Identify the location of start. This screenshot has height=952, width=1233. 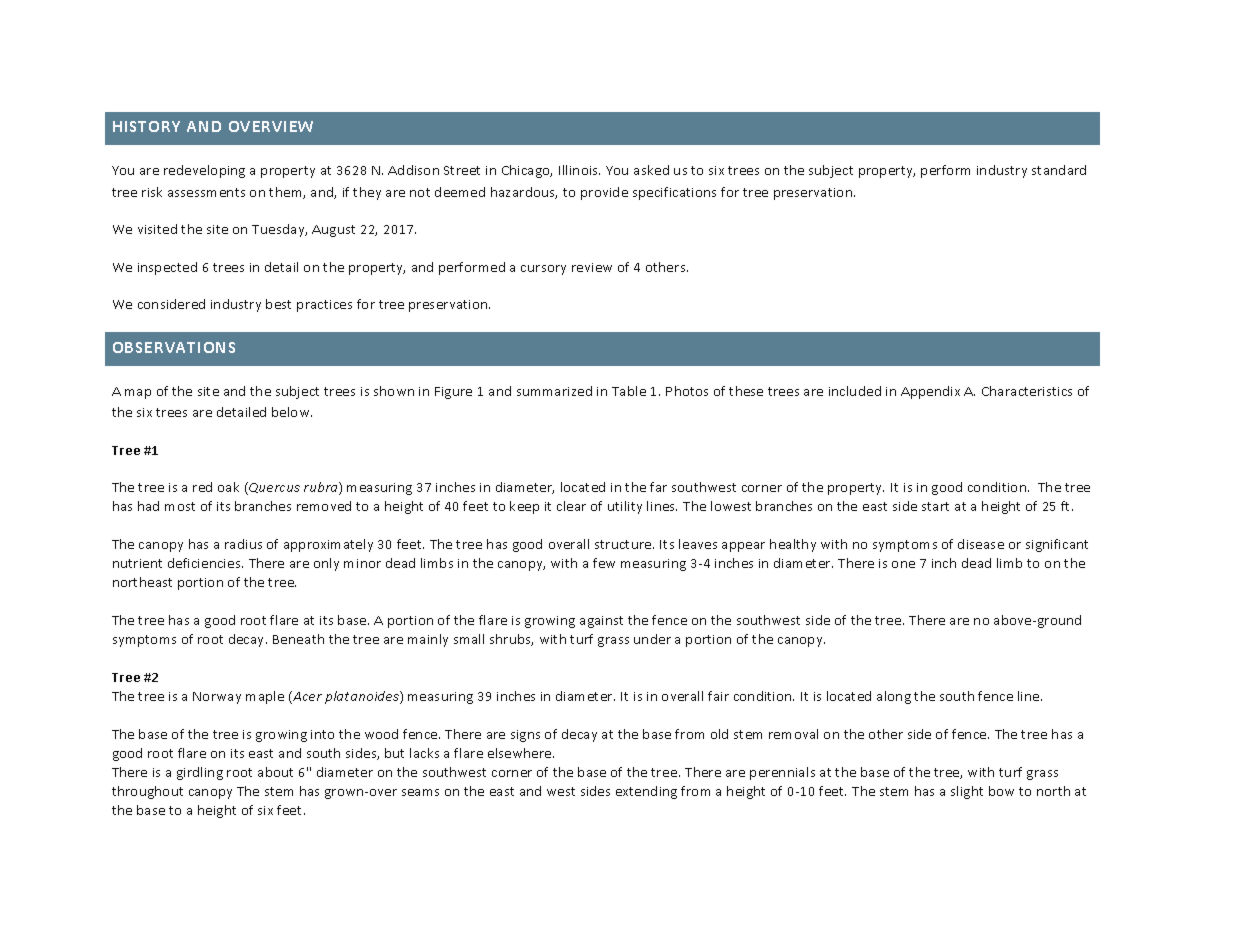
(935, 506).
